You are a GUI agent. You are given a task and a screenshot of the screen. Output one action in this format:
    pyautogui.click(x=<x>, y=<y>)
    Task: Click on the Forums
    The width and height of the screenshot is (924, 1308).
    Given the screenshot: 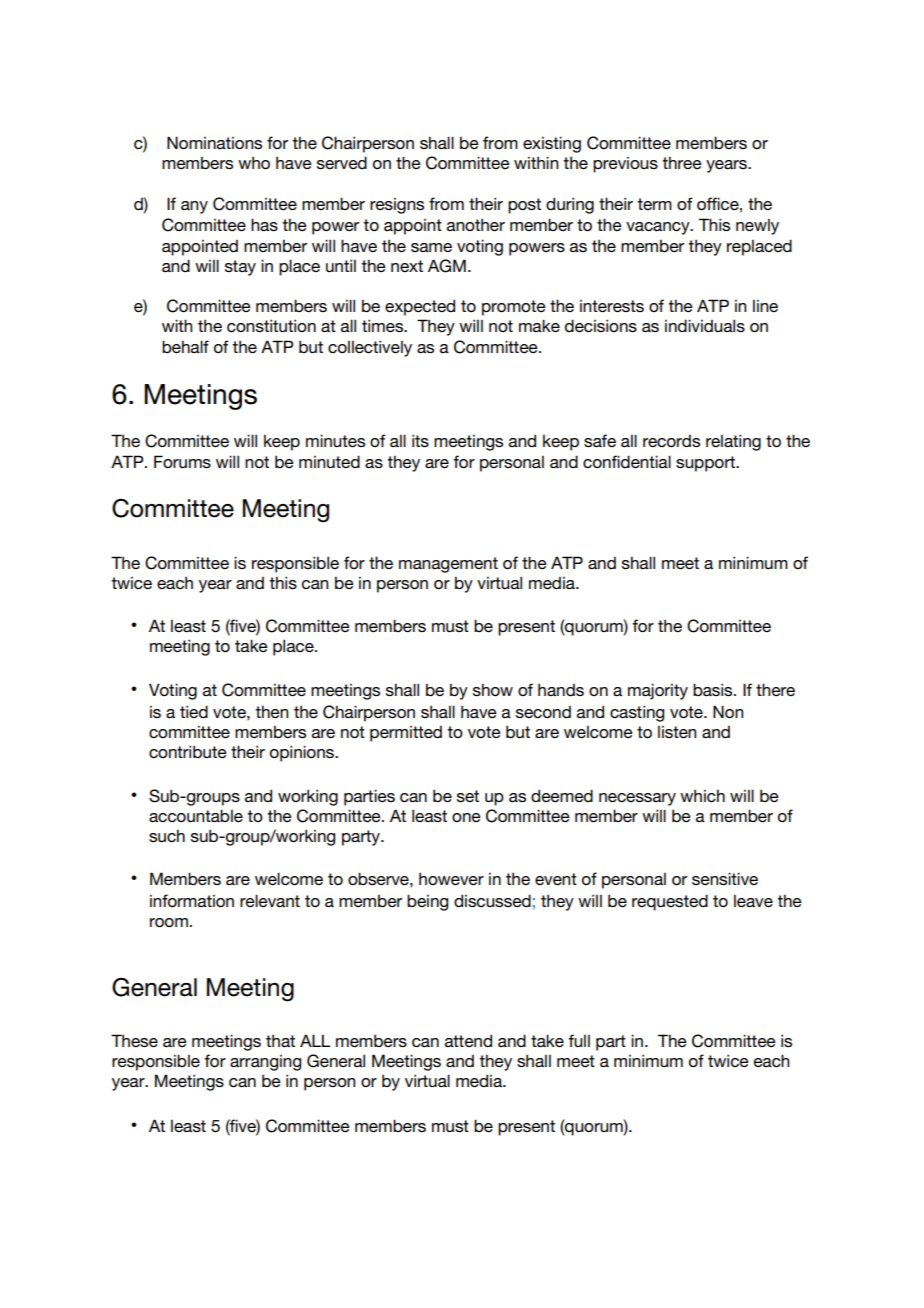 What is the action you would take?
    pyautogui.click(x=182, y=461)
